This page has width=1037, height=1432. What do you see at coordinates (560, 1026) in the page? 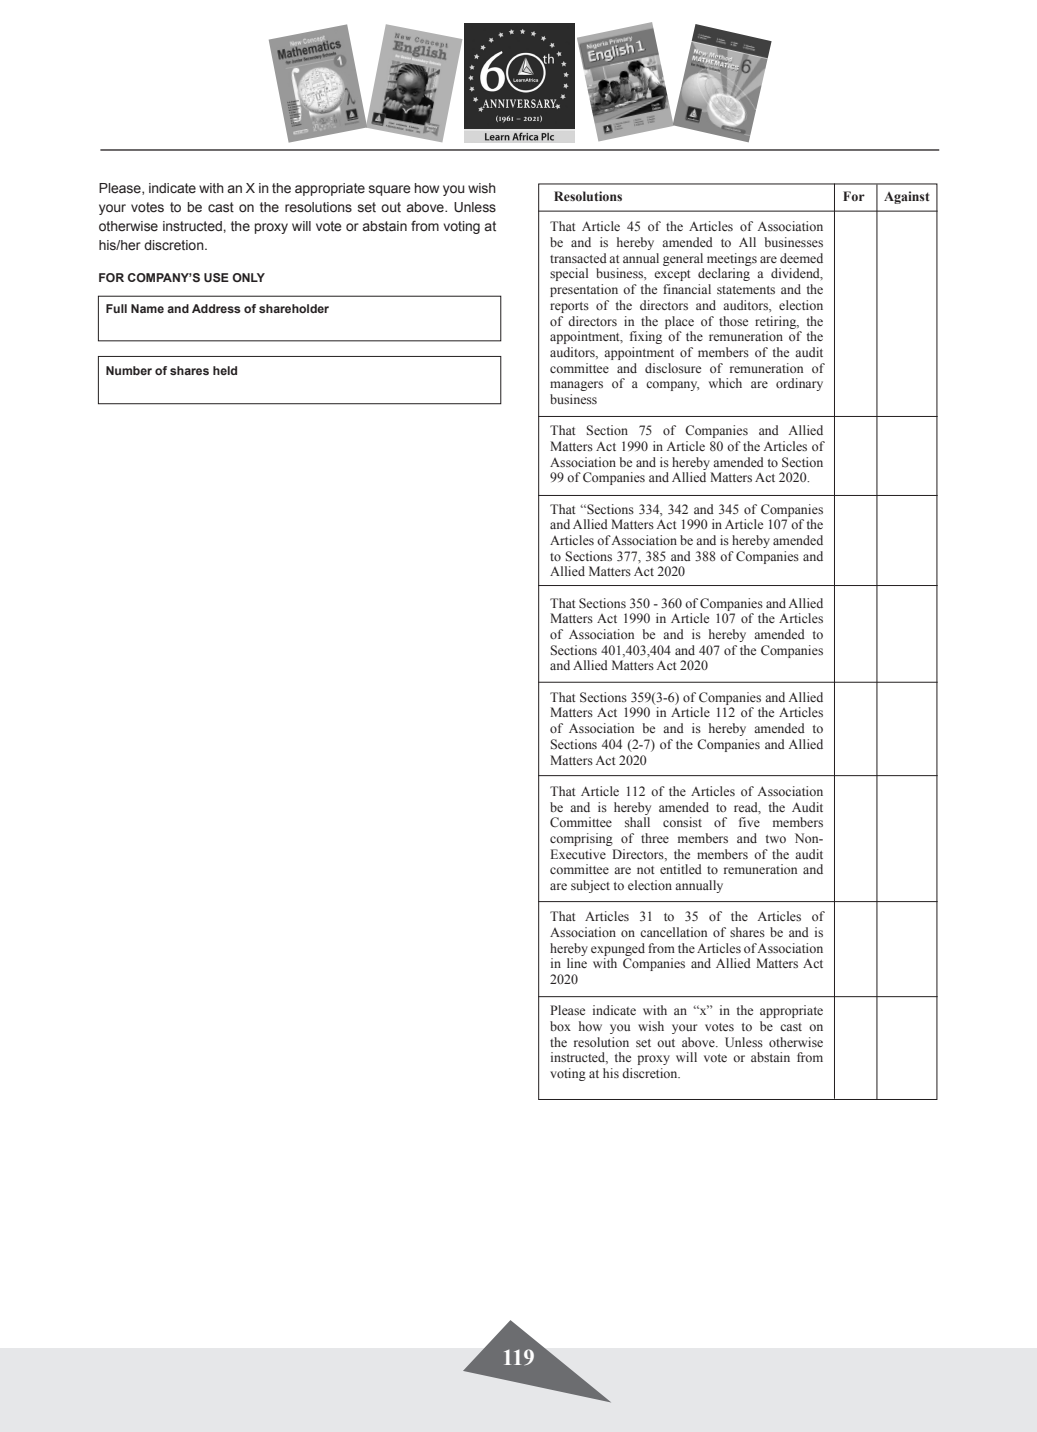
I see `box` at bounding box center [560, 1026].
